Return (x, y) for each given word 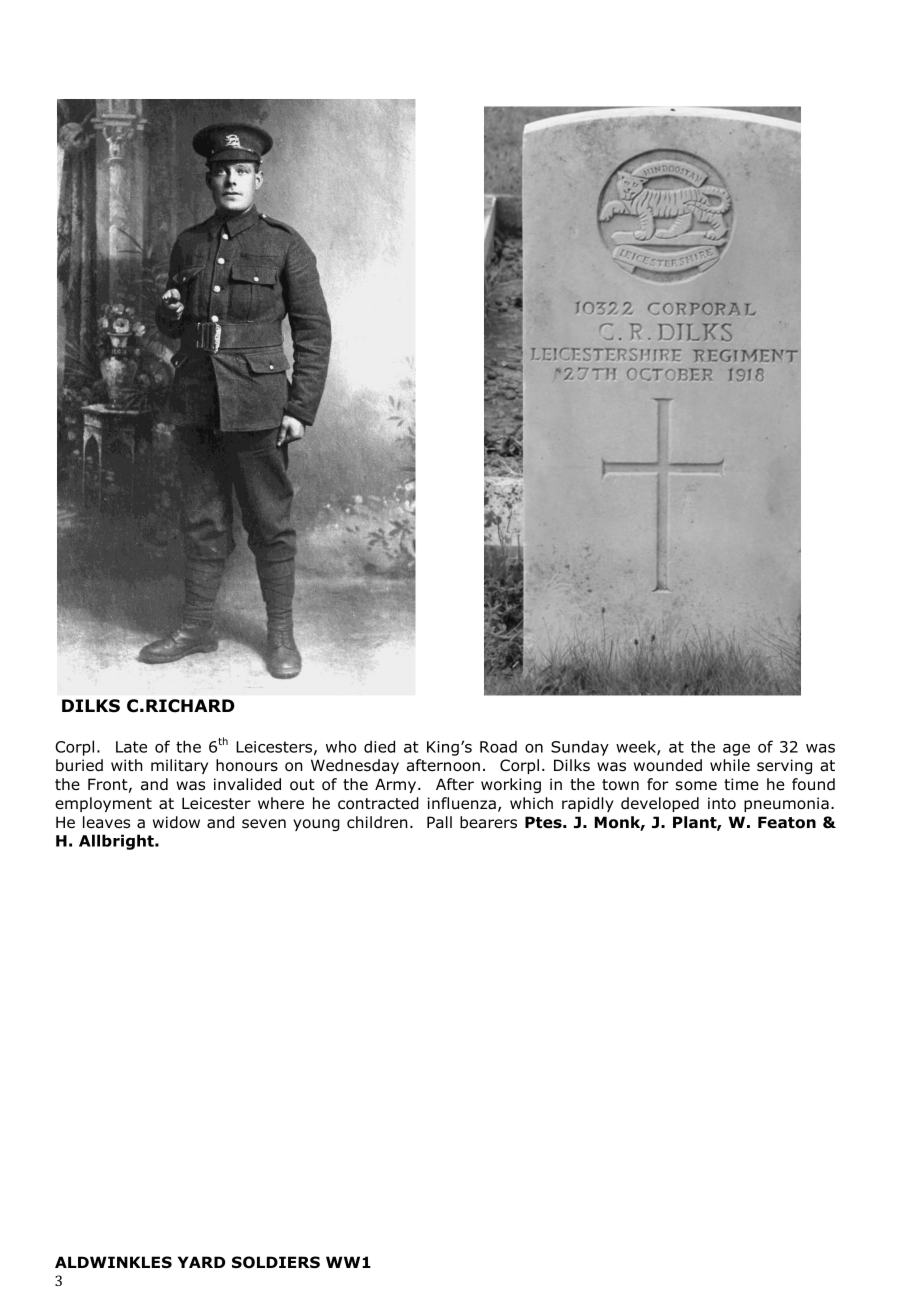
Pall (439, 822)
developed (660, 804)
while (730, 765)
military (179, 766)
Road (498, 746)
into (722, 803)
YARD (201, 1262)
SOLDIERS (276, 1262)
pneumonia (786, 804)
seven (264, 823)
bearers (488, 822)
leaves (106, 822)
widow (176, 822)
